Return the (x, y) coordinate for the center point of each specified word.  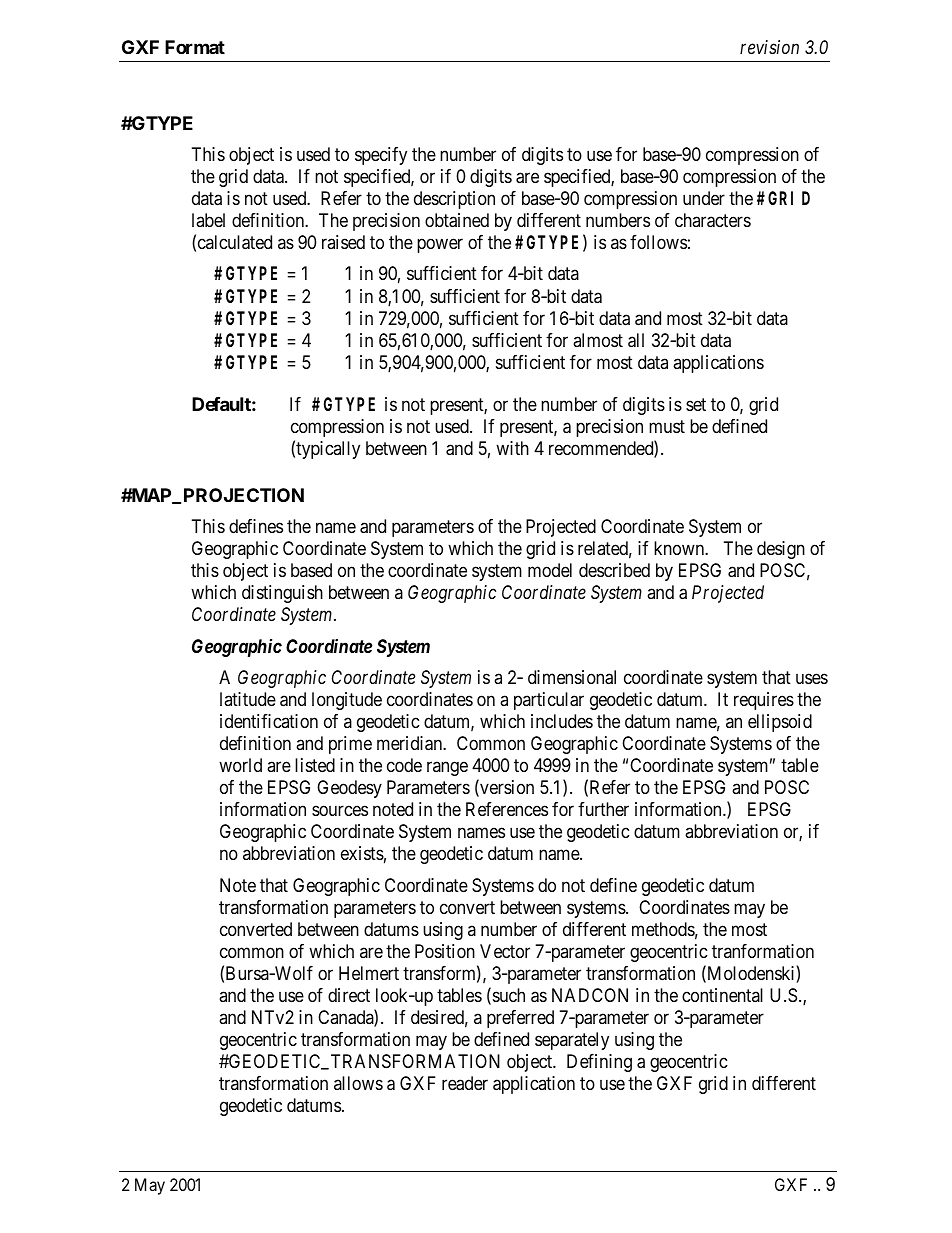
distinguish (282, 594)
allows (358, 1083)
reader (465, 1083)
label (208, 220)
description (454, 200)
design (781, 550)
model (550, 570)
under (704, 198)
